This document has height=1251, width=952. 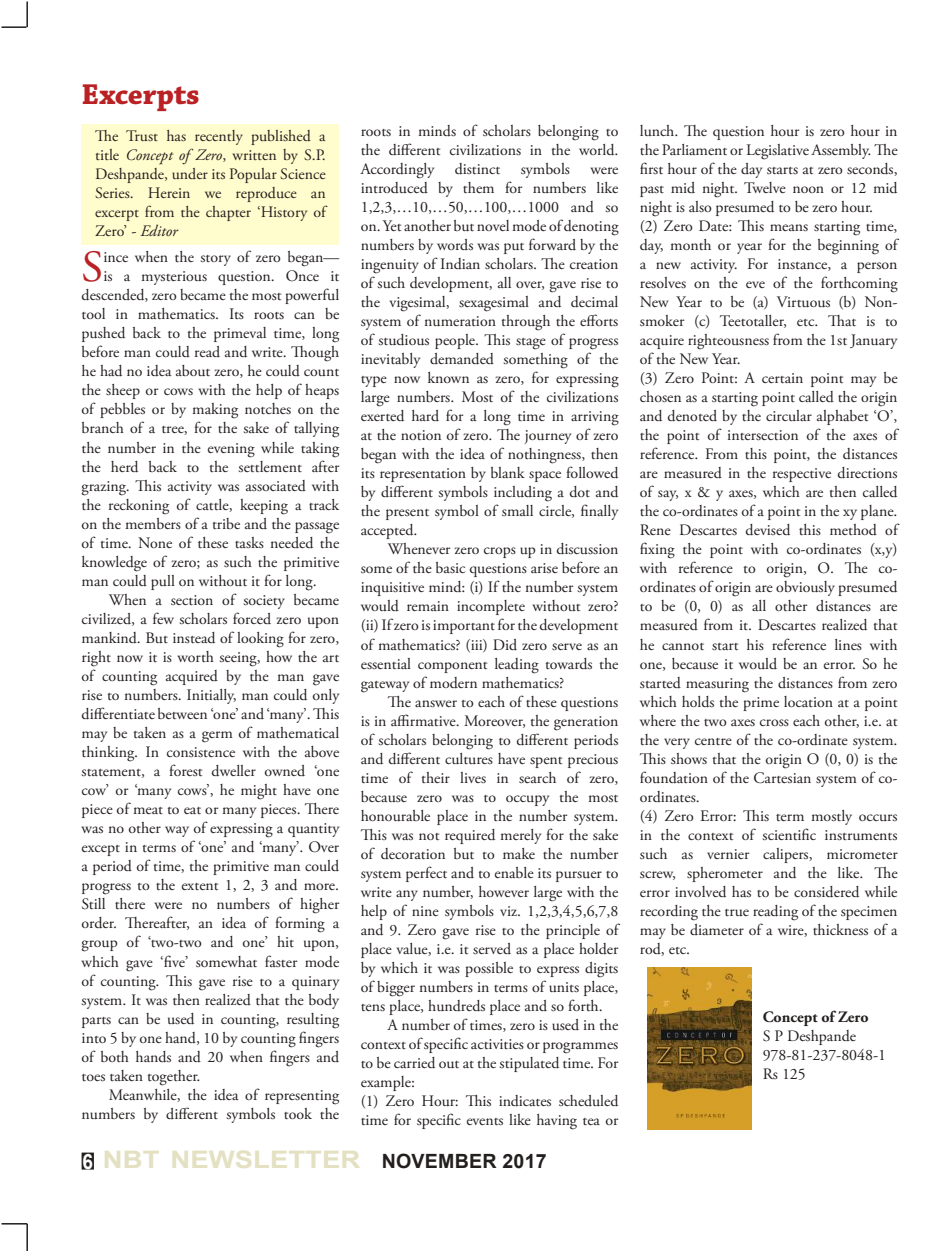 What do you see at coordinates (527, 800) in the document?
I see `occupy` at bounding box center [527, 800].
